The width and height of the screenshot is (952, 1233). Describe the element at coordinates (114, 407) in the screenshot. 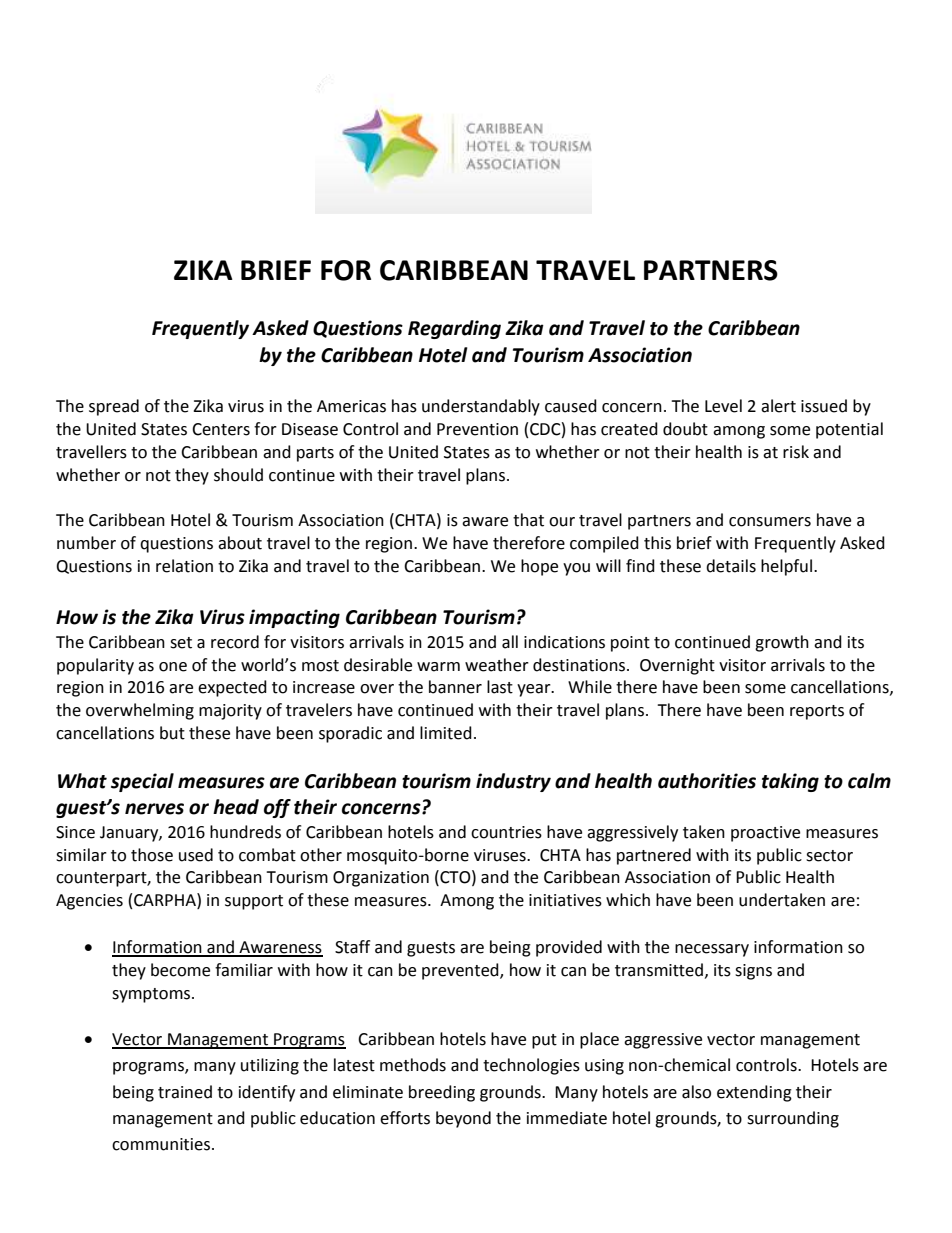

I see `spread` at that location.
